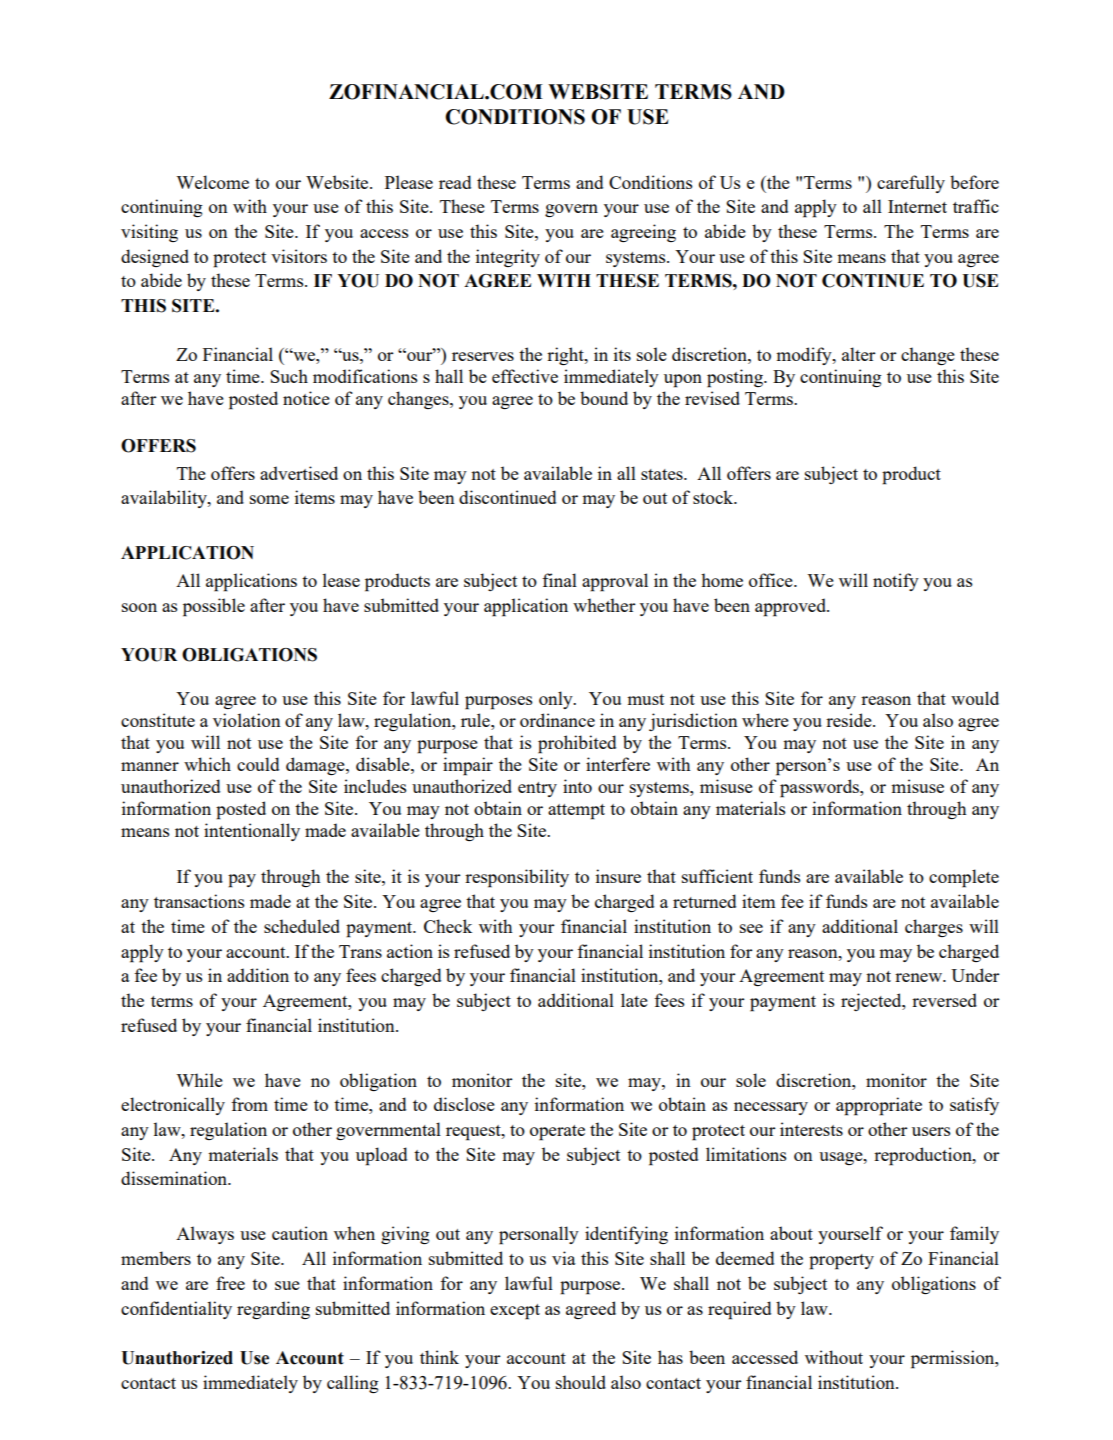  What do you see at coordinates (302, 926) in the screenshot?
I see `scheduled` at bounding box center [302, 926].
